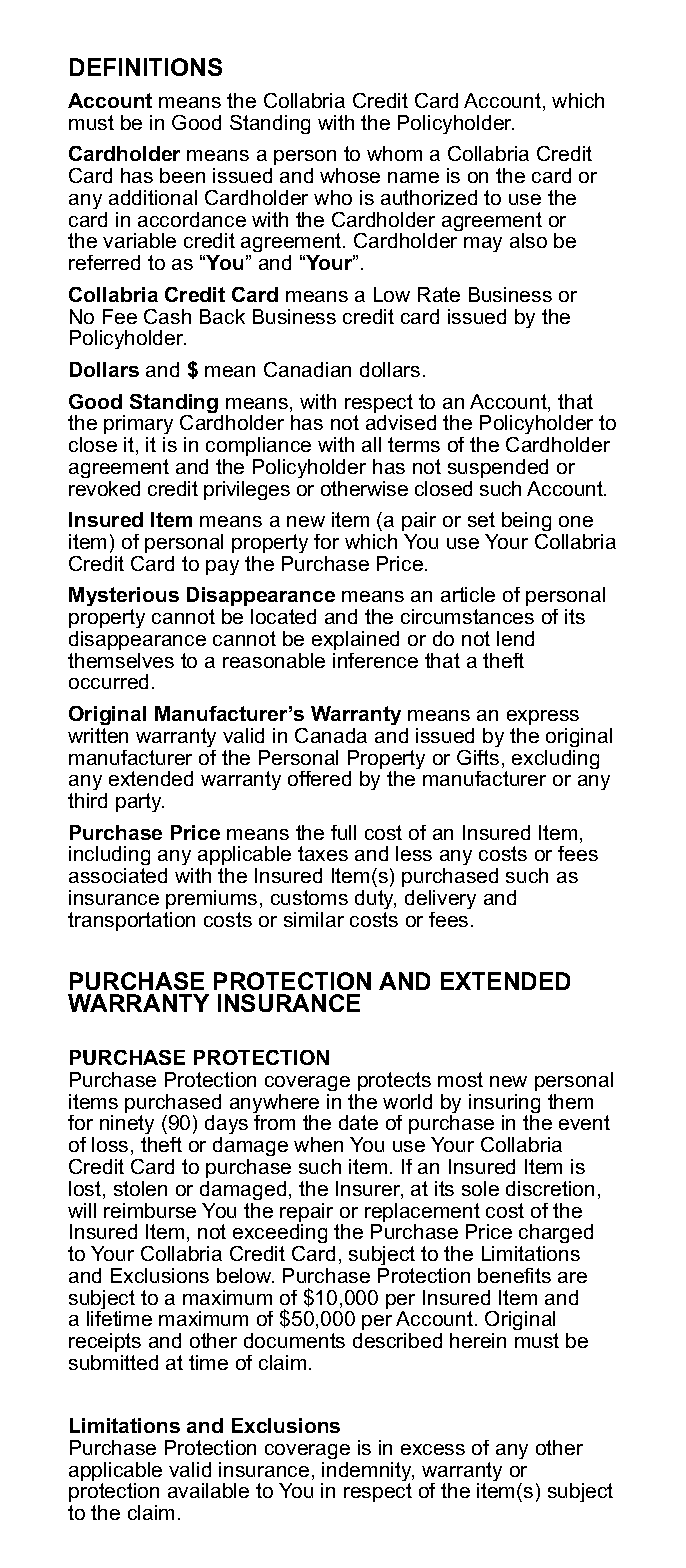 This image has width=686, height=1568. I want to click on submitted, so click(113, 1362).
